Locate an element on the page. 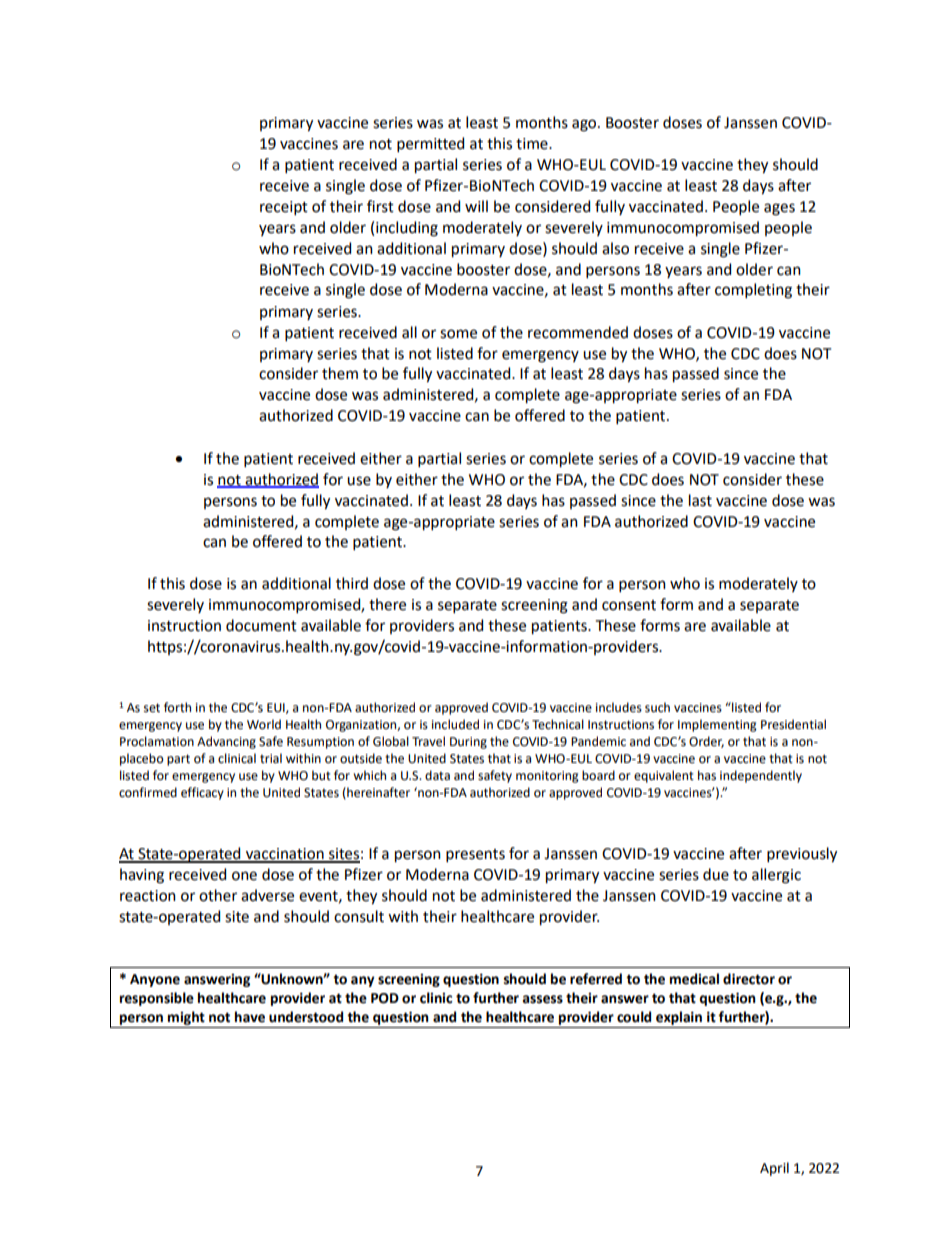 The height and width of the page is (1233, 952). there is located at coordinates (387, 604).
